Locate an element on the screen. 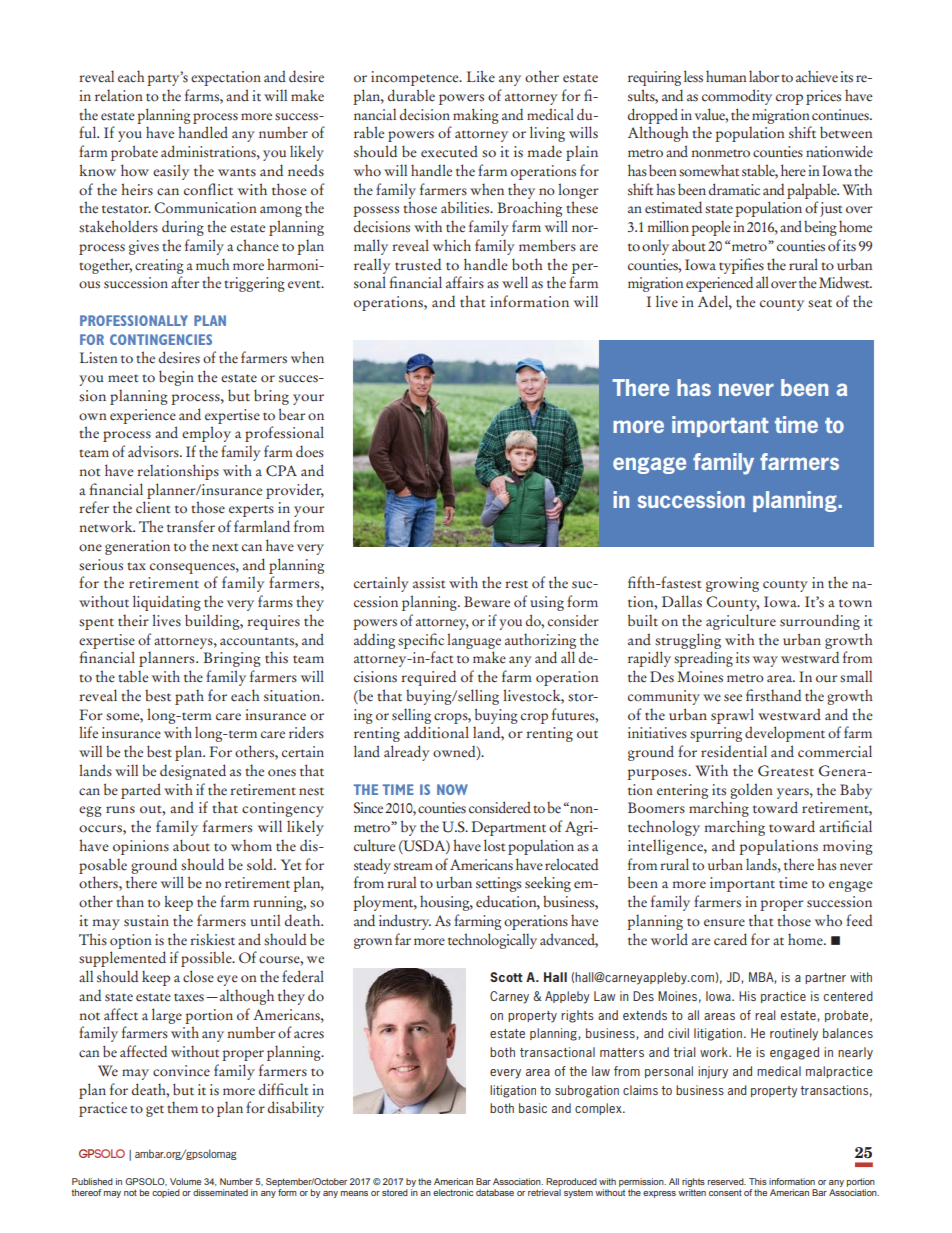 The height and width of the screenshot is (1233, 952). parted is located at coordinates (141, 791).
